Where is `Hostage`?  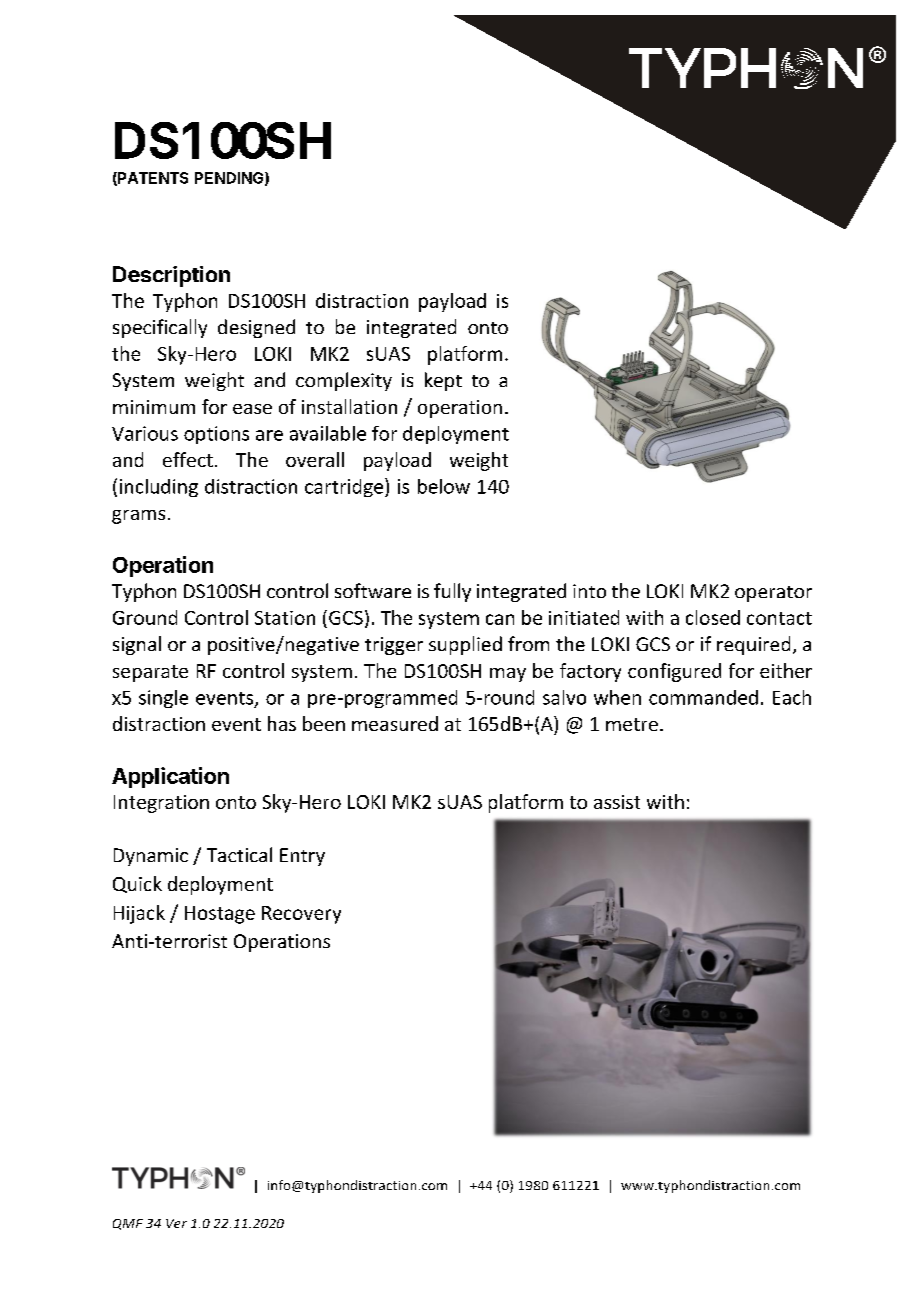 Hostage is located at coordinates (220, 915).
